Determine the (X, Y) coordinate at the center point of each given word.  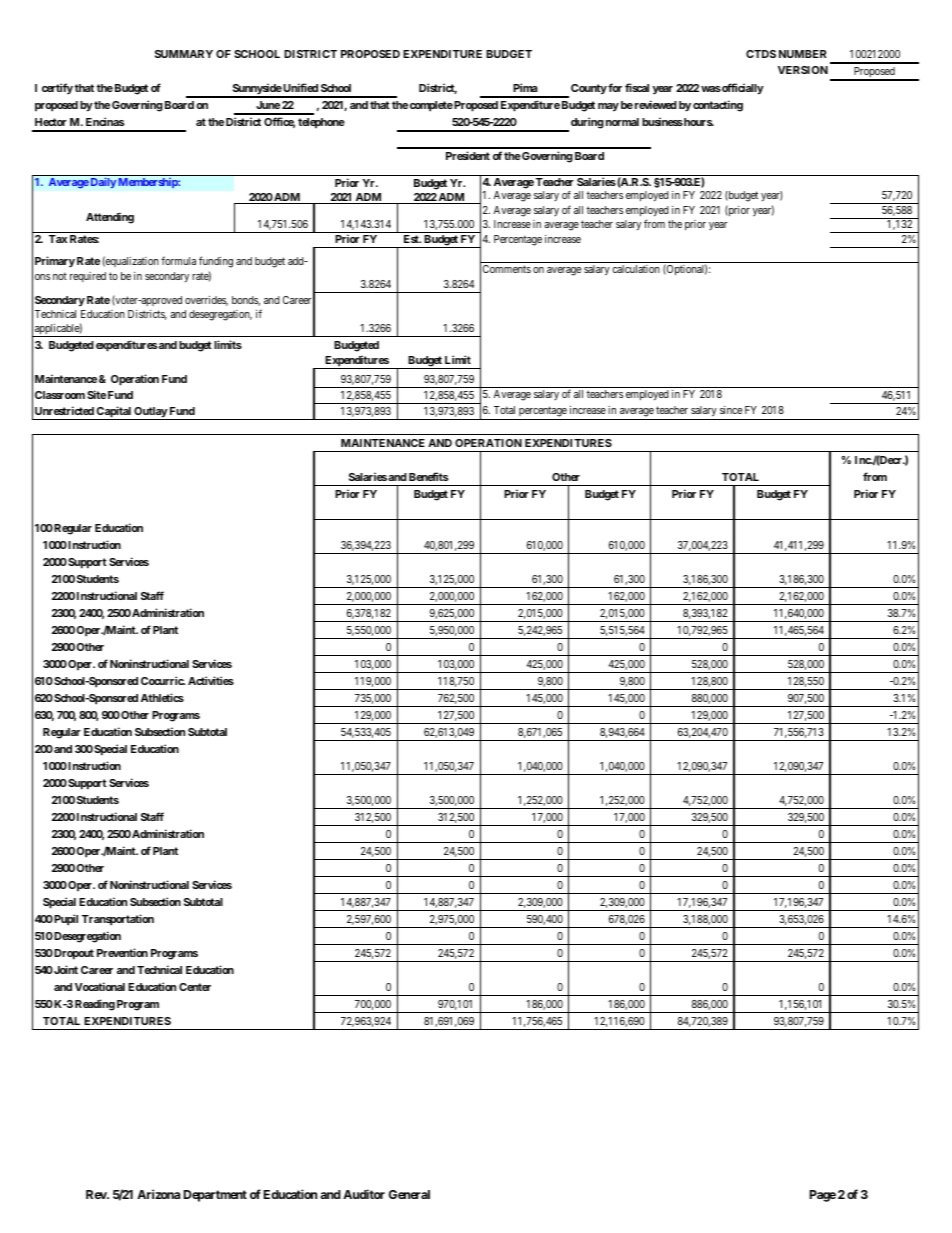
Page (823, 1196)
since (731, 410)
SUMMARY (184, 54)
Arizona (158, 1194)
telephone (321, 123)
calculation (636, 269)
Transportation (118, 920)
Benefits (428, 476)
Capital (114, 413)
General (409, 1194)
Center (195, 987)
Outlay (150, 413)
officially (742, 89)
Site (96, 394)
